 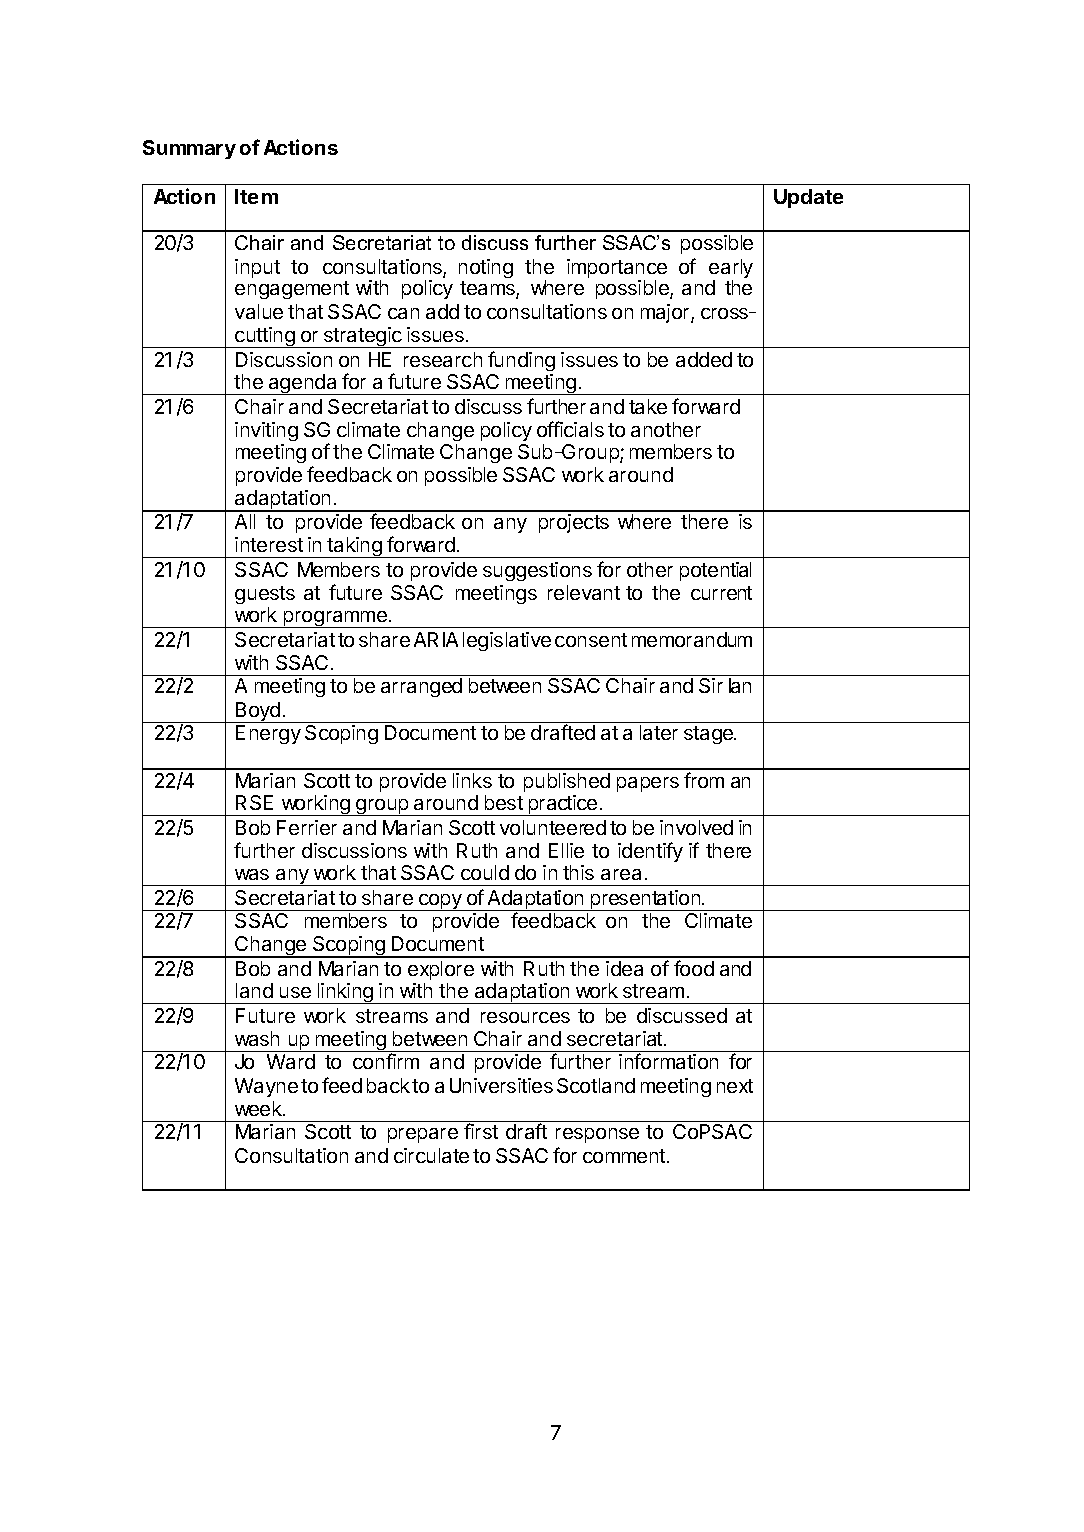 What do you see at coordinates (692, 639) in the screenshot?
I see `memorandum` at bounding box center [692, 639].
